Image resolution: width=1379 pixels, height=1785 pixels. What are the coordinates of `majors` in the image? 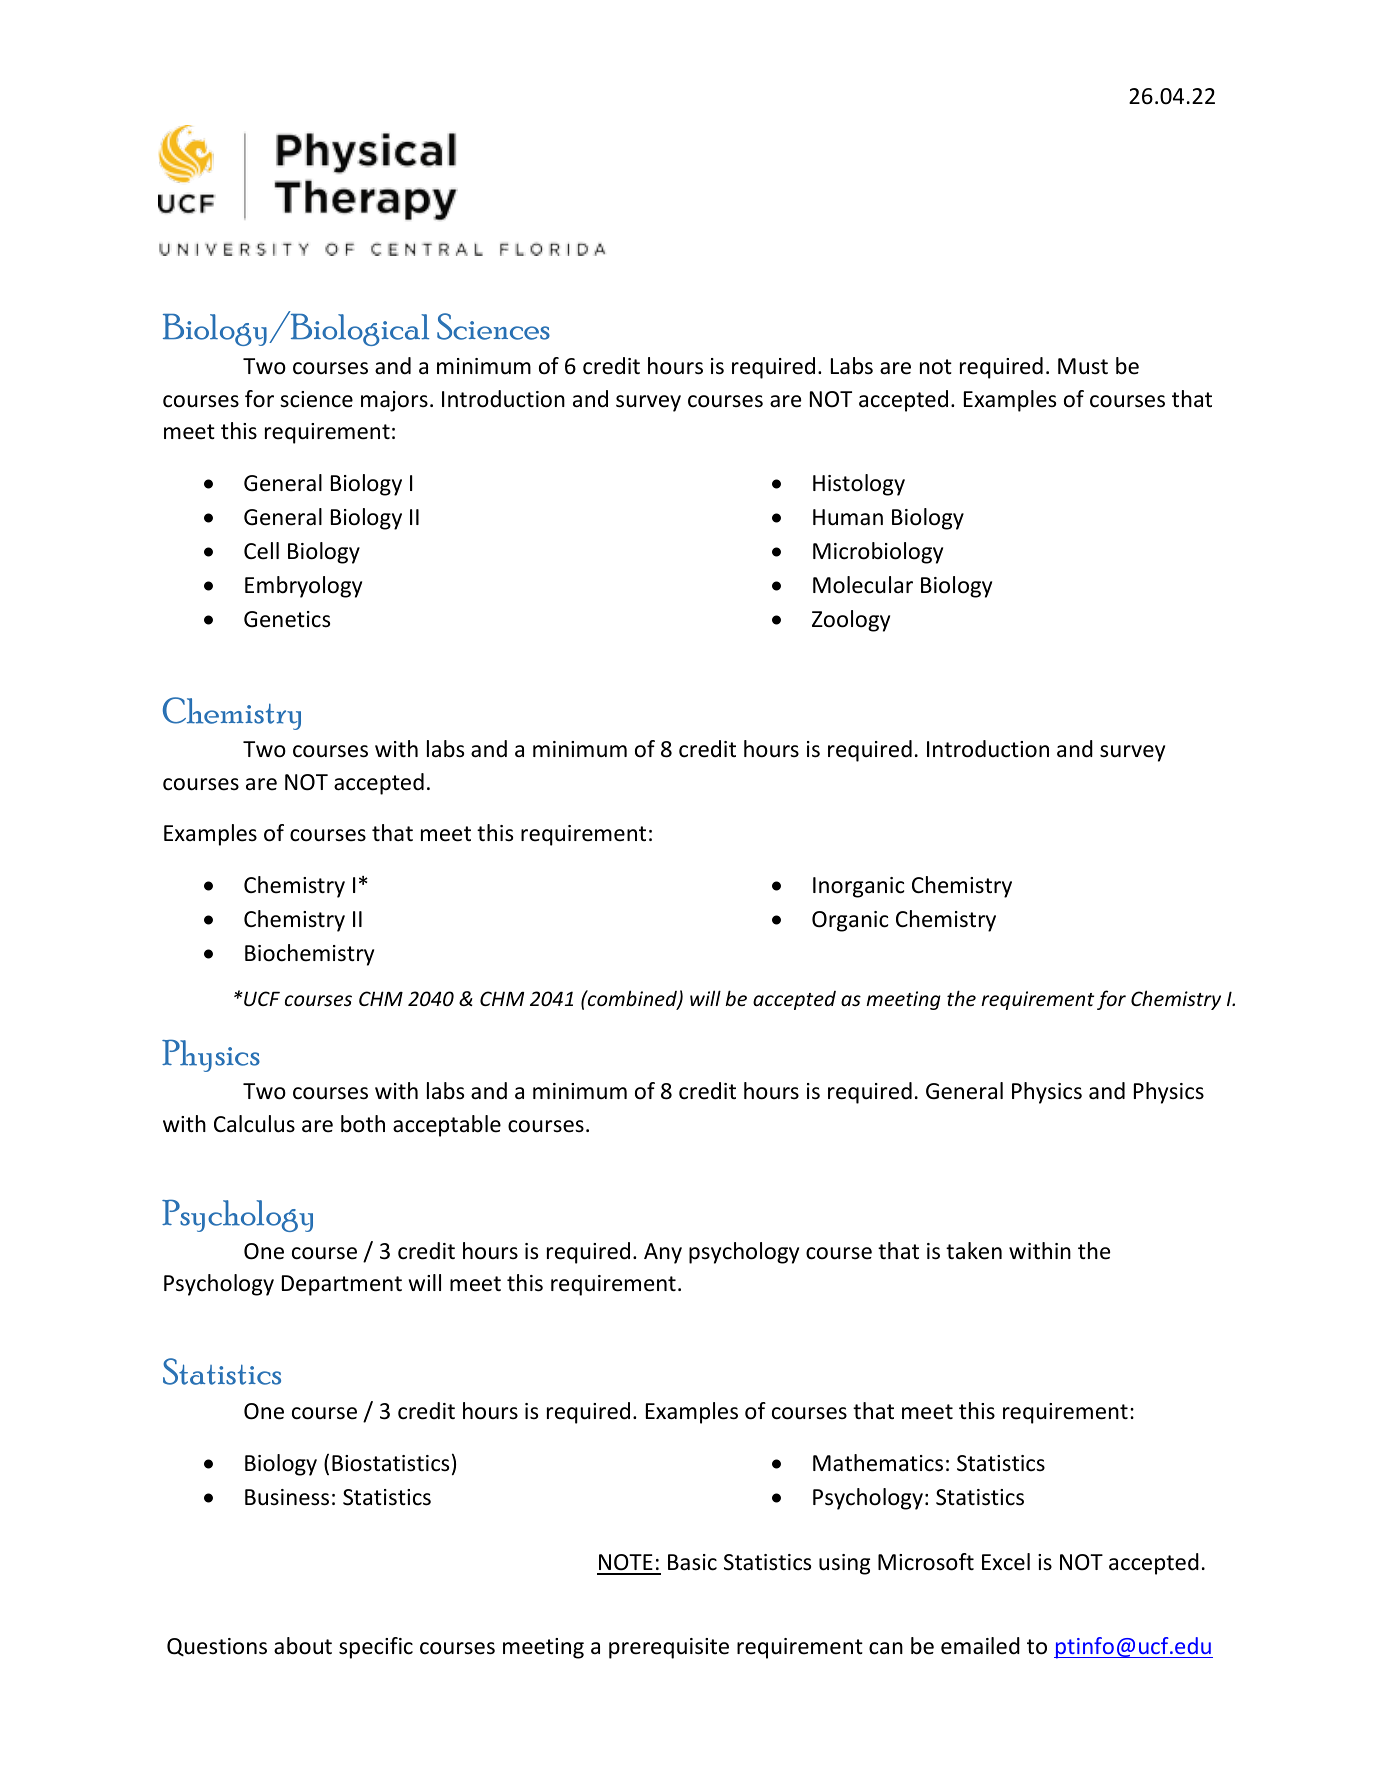 It's located at (394, 401).
